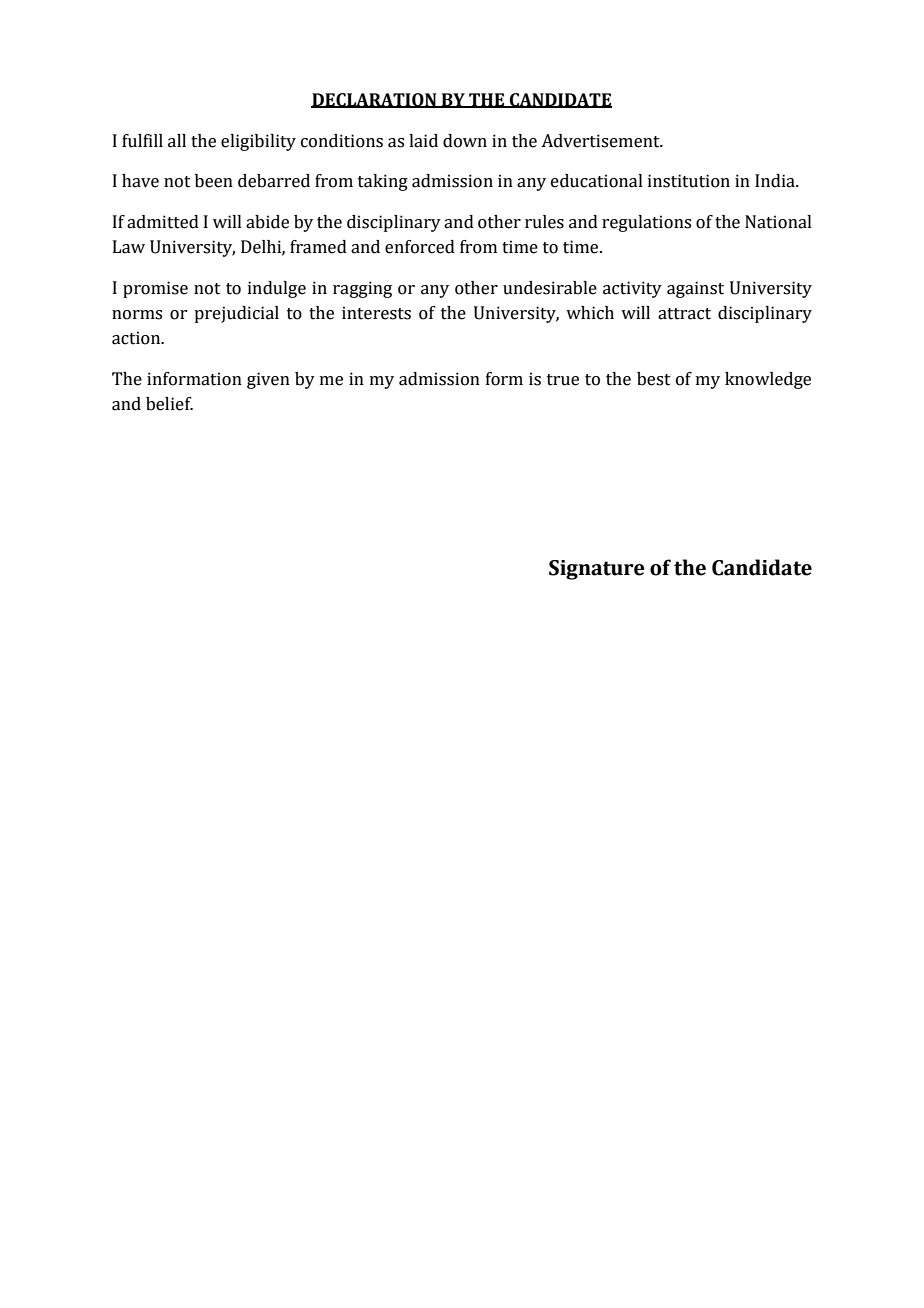 The height and width of the page is (1308, 924). Describe the element at coordinates (163, 222) in the page. I see `admitted` at that location.
